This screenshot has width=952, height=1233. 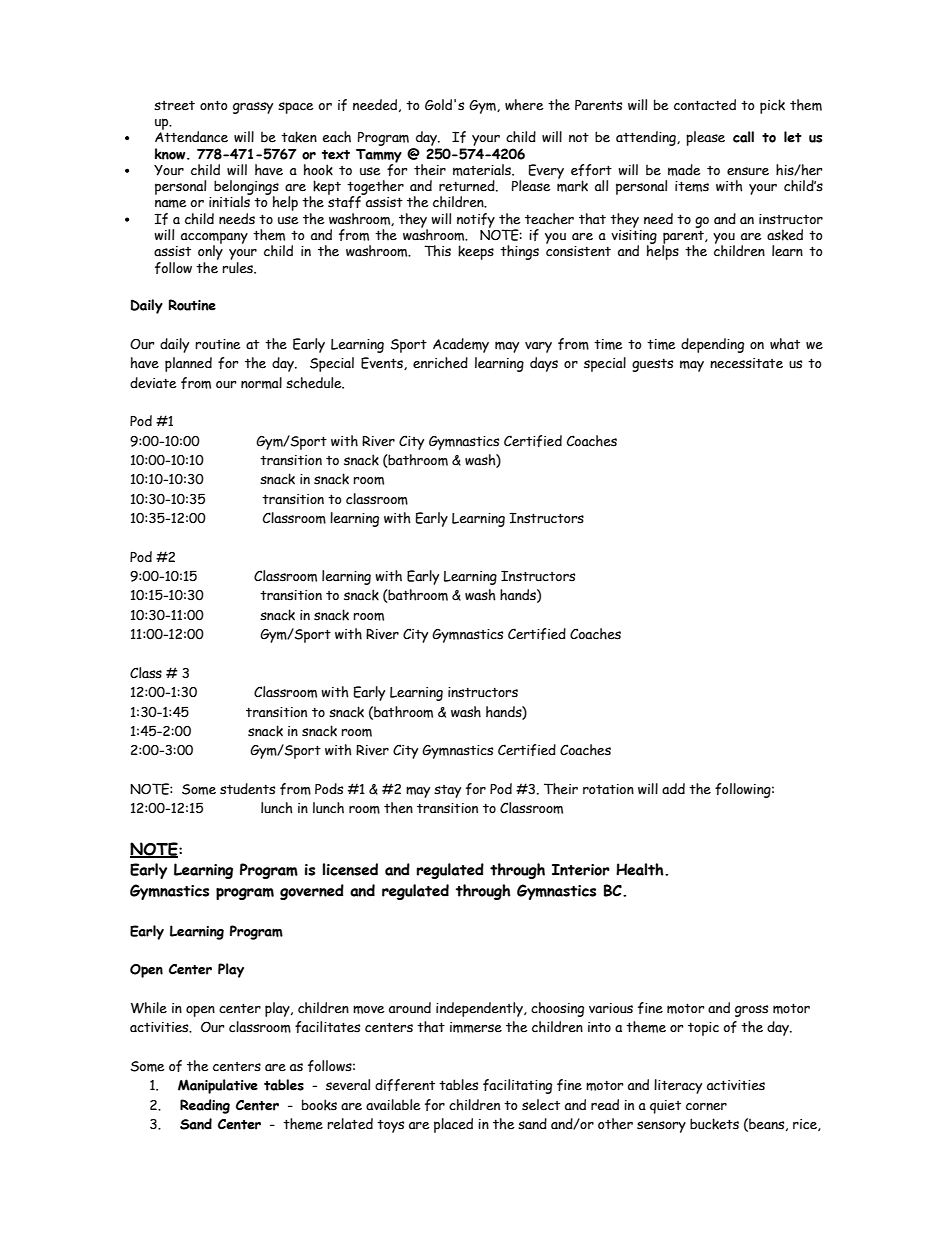 I want to click on facilitating, so click(x=517, y=1086).
